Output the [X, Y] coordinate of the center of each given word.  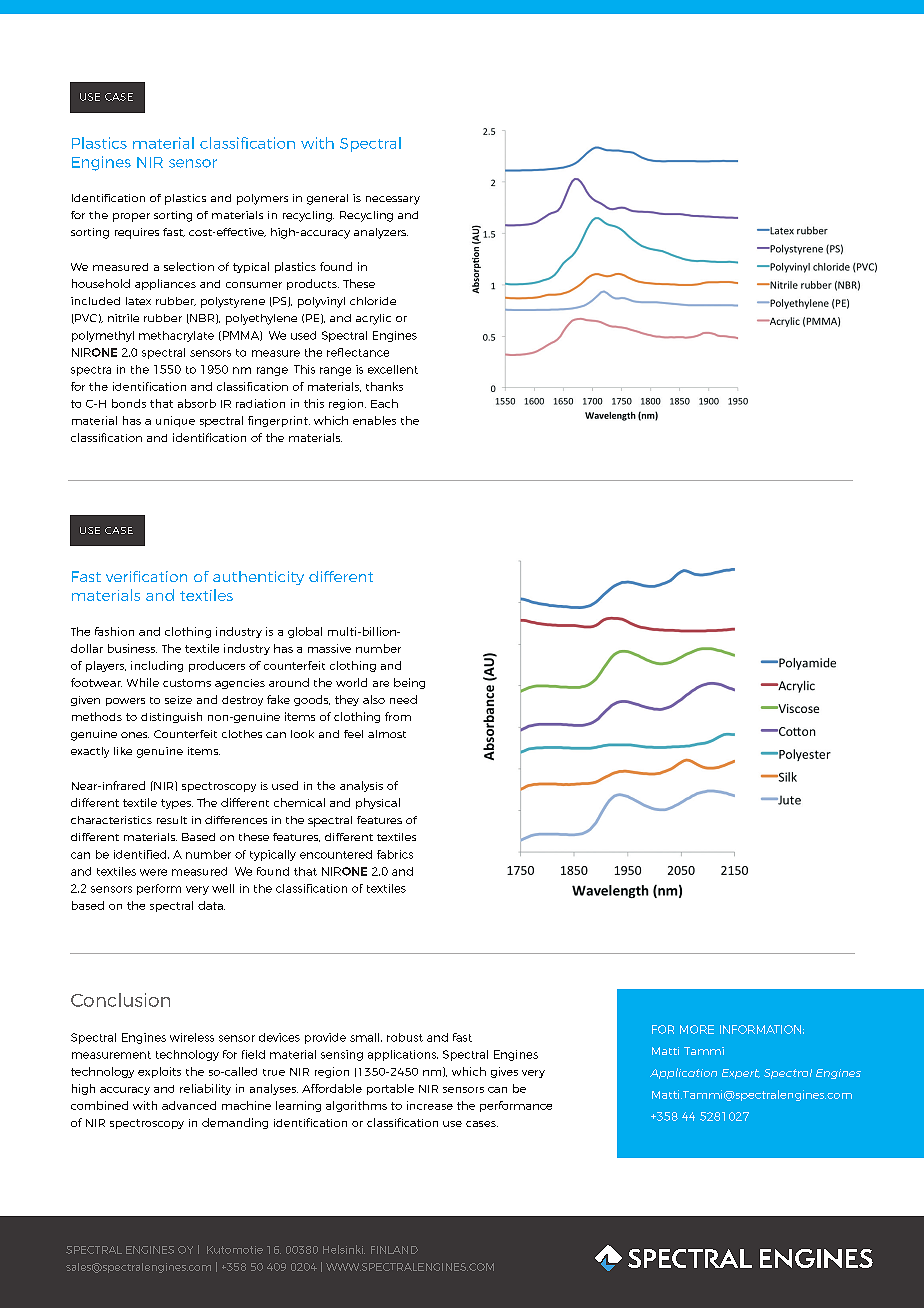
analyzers [381, 233]
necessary [393, 200]
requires [137, 233]
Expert [741, 1074]
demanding [235, 1123]
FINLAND [394, 1250]
